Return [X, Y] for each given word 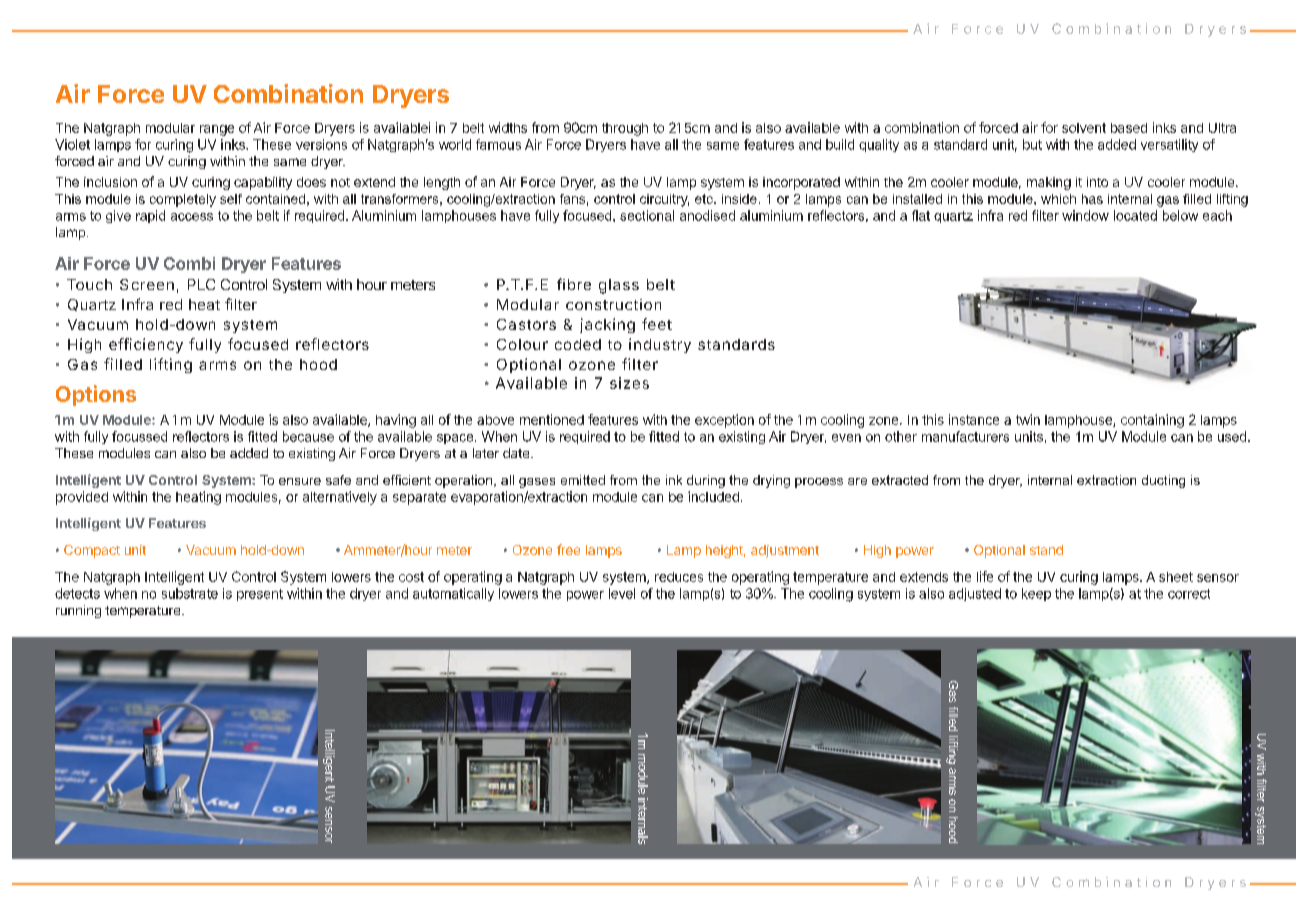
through [625, 129]
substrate [190, 593]
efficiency [146, 345]
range [217, 130]
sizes [629, 383]
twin [1028, 419]
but [1032, 144]
